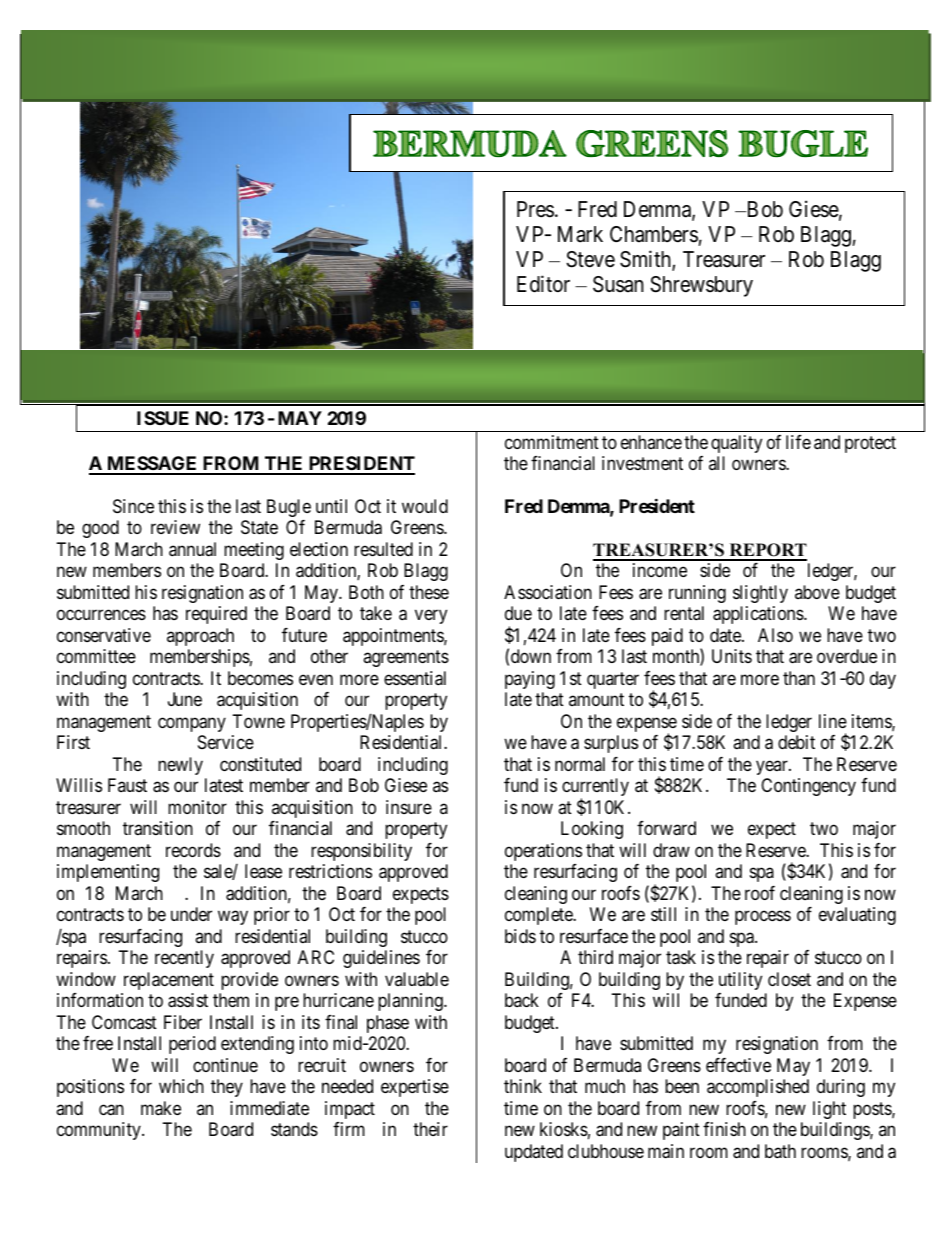 The image size is (952, 1233). Describe the element at coordinates (530, 680) in the page. I see `paying` at that location.
